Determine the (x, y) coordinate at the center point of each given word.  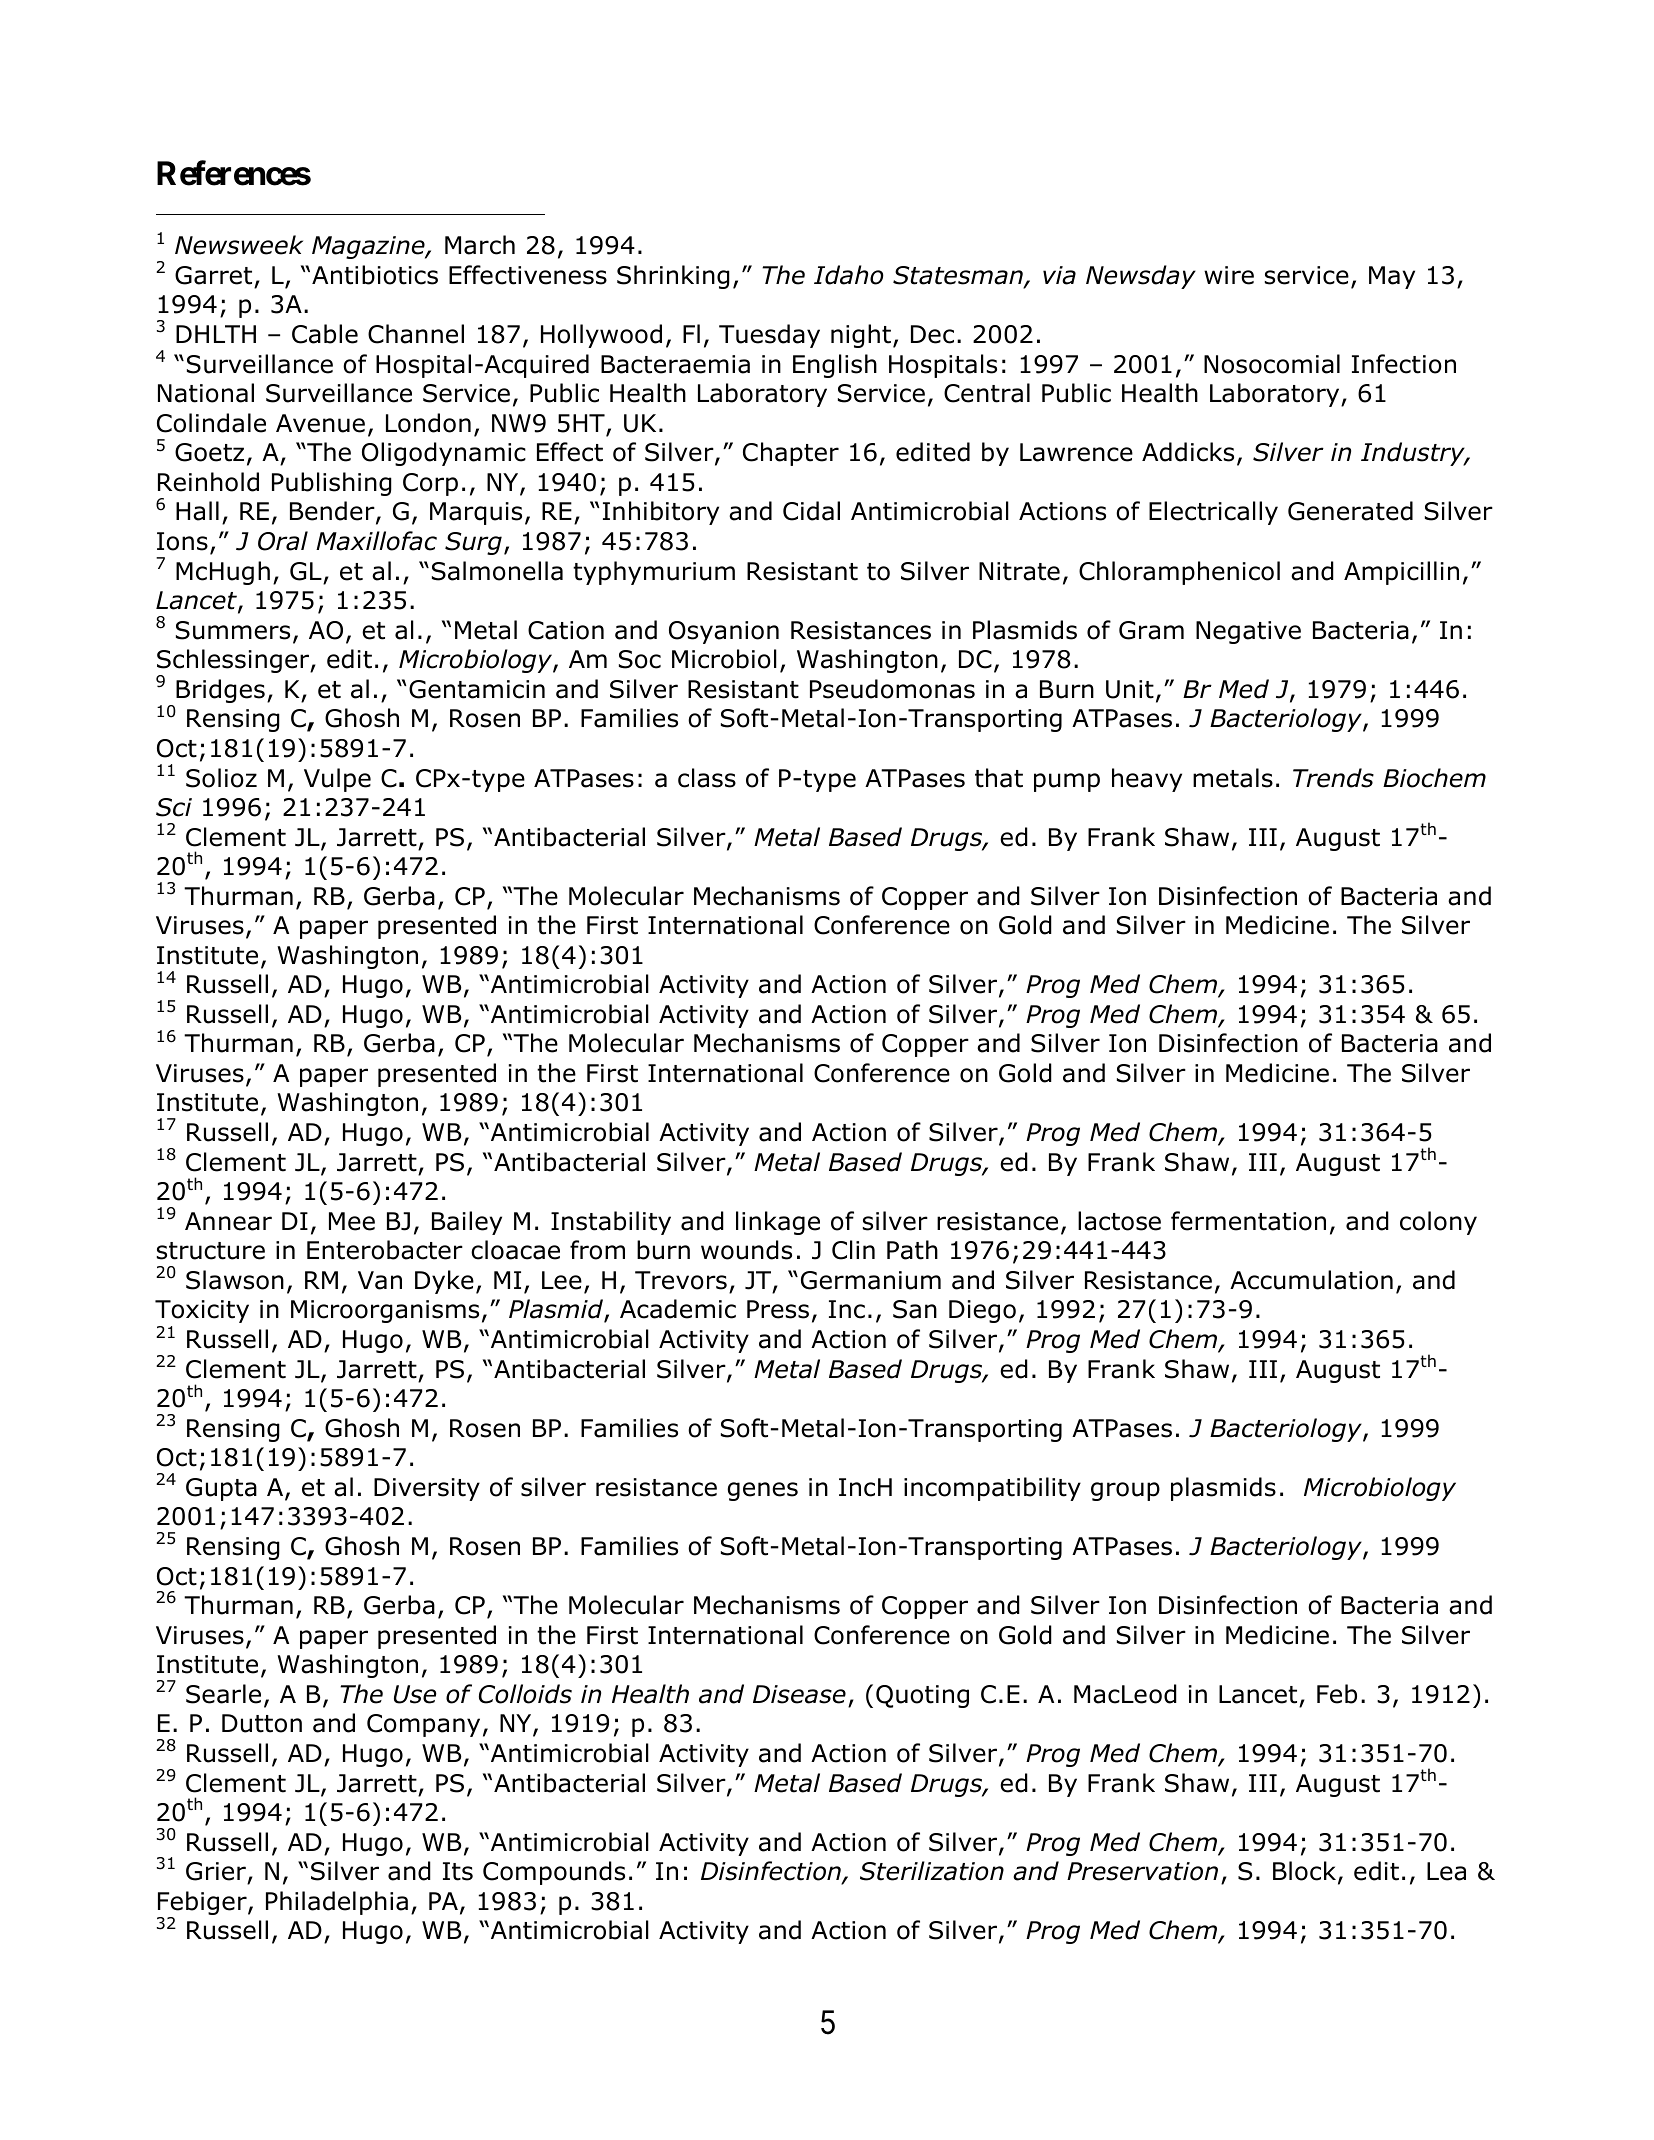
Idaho (849, 275)
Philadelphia (337, 1903)
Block (1304, 1871)
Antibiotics (375, 275)
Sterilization (932, 1871)
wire (1229, 275)
